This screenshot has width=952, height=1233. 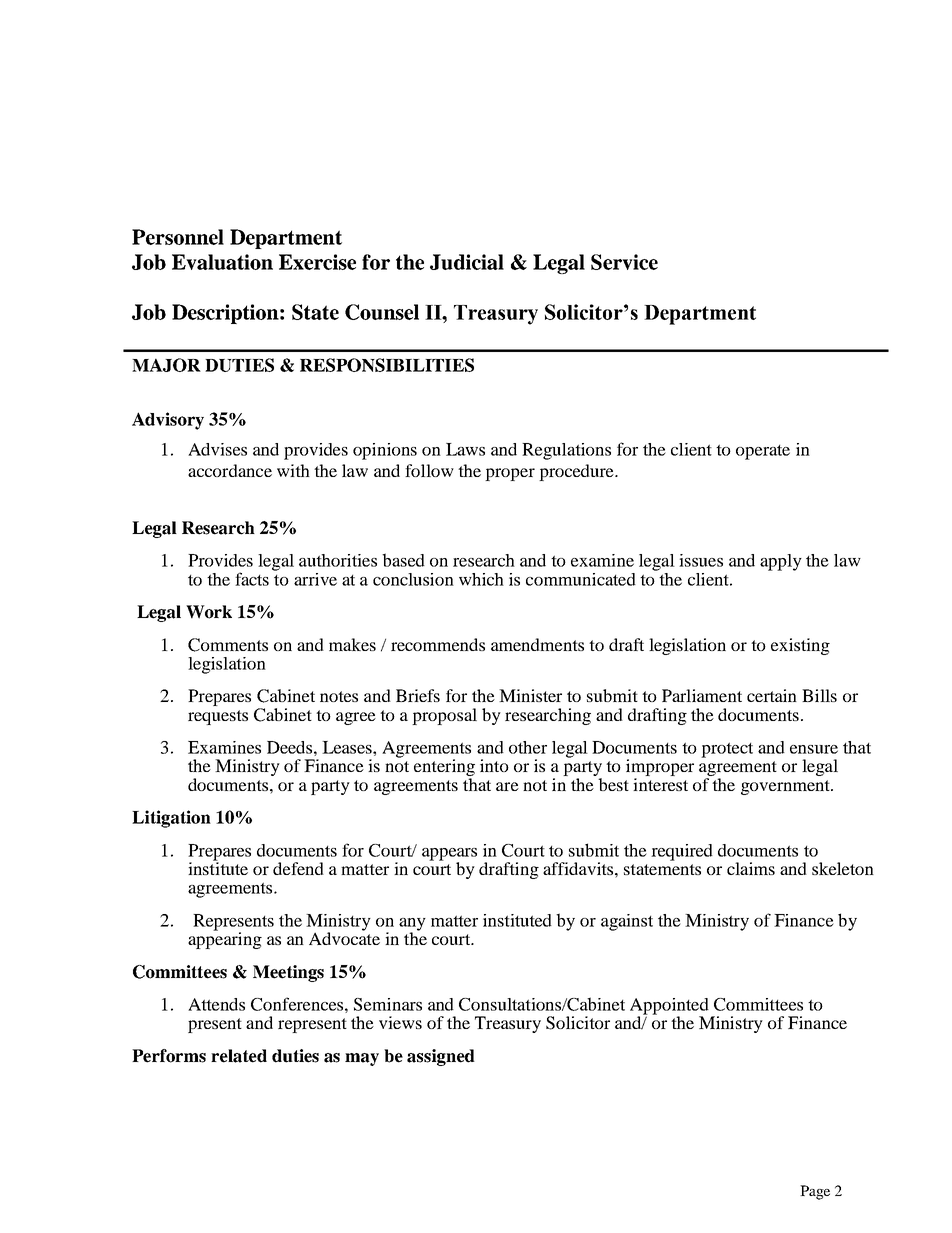 I want to click on Service, so click(x=624, y=262).
